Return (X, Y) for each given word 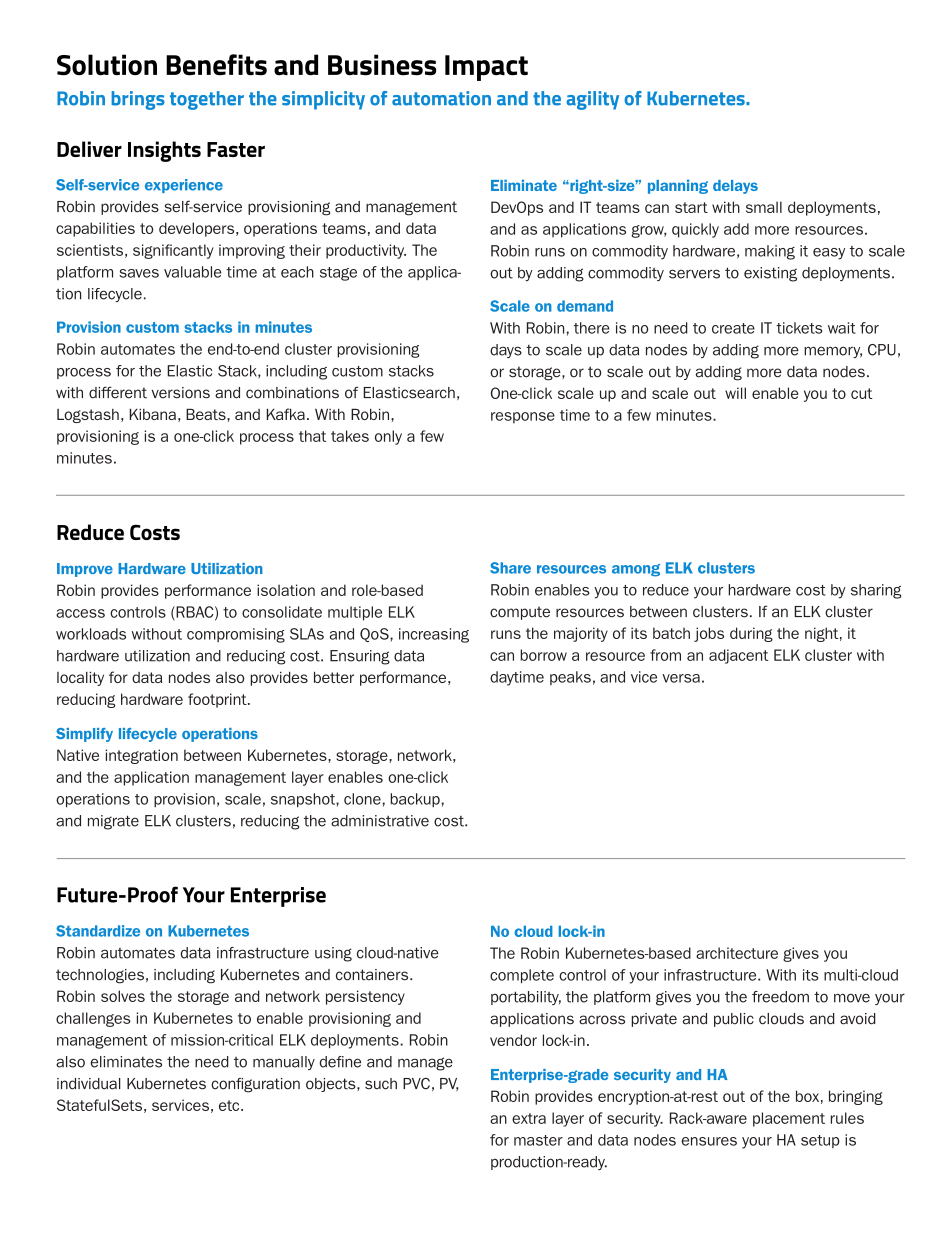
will (735, 393)
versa (681, 678)
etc (230, 1105)
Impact (486, 68)
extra (529, 1118)
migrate (113, 822)
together (207, 100)
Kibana (152, 414)
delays (735, 187)
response (523, 418)
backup (415, 800)
